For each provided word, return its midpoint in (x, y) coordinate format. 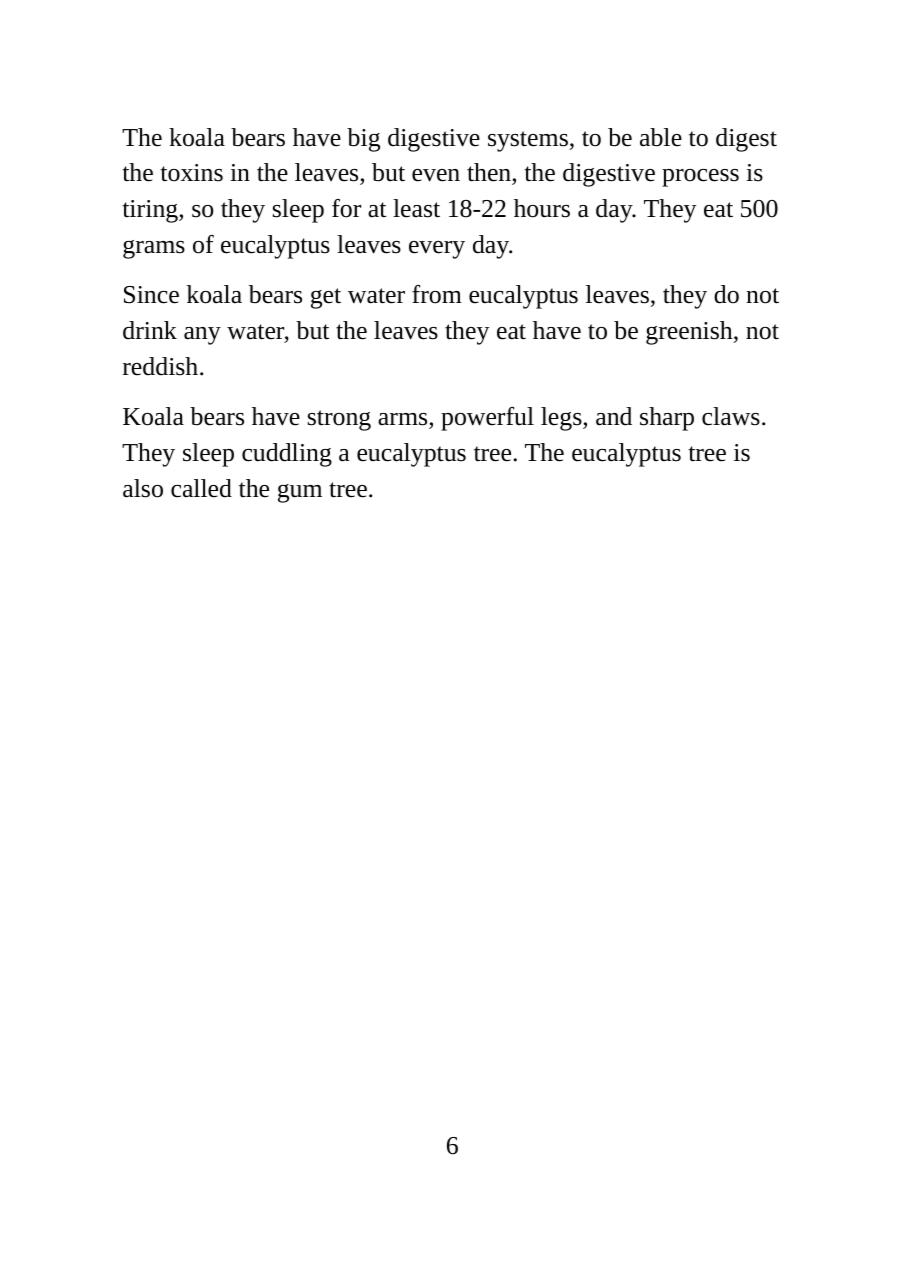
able (661, 137)
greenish (690, 333)
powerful (487, 419)
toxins (191, 173)
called (201, 488)
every (437, 250)
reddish (162, 366)
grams (154, 249)
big (363, 140)
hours (542, 208)
